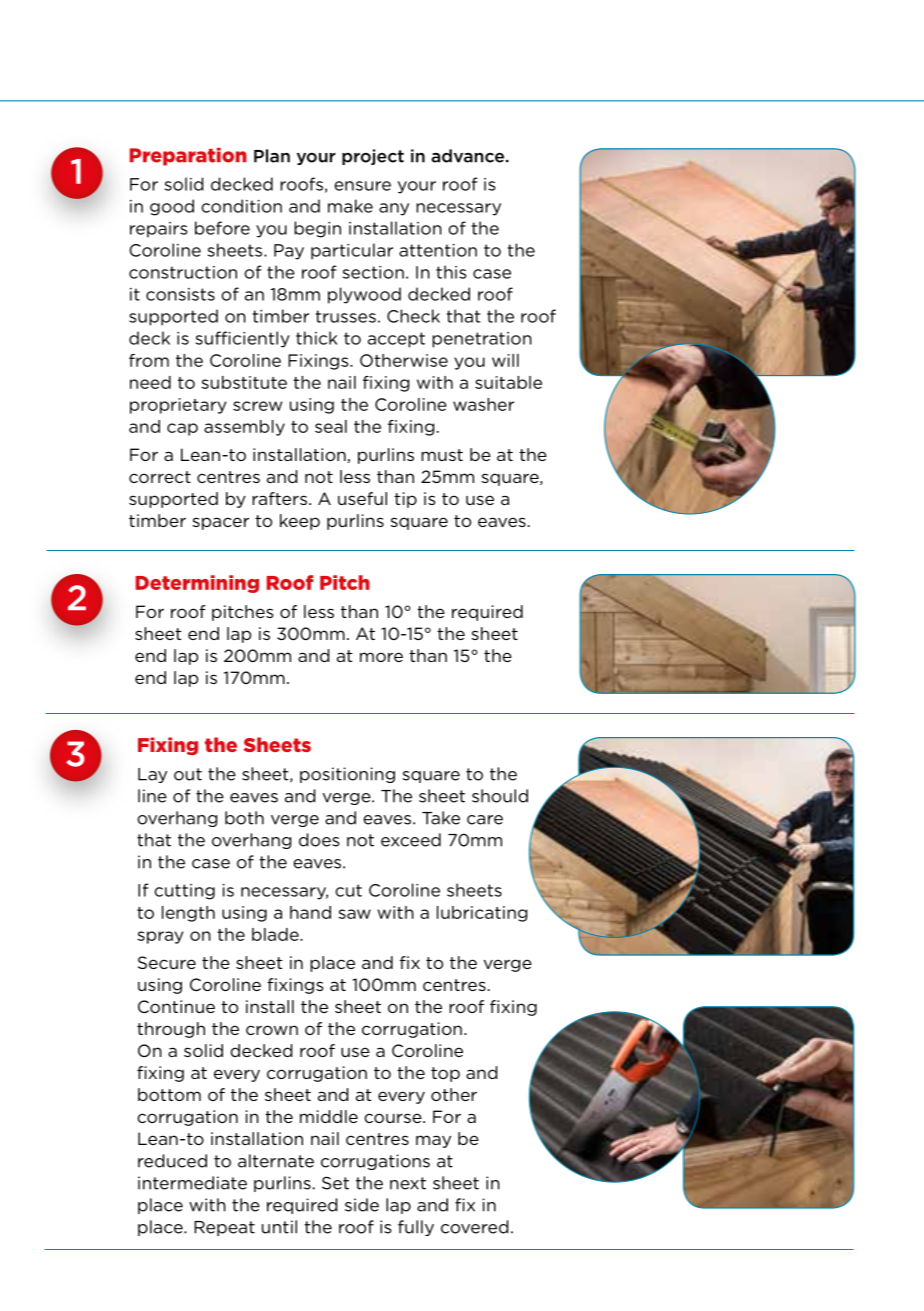 This image has height=1311, width=924. Describe the element at coordinates (438, 250) in the image. I see `attention` at that location.
